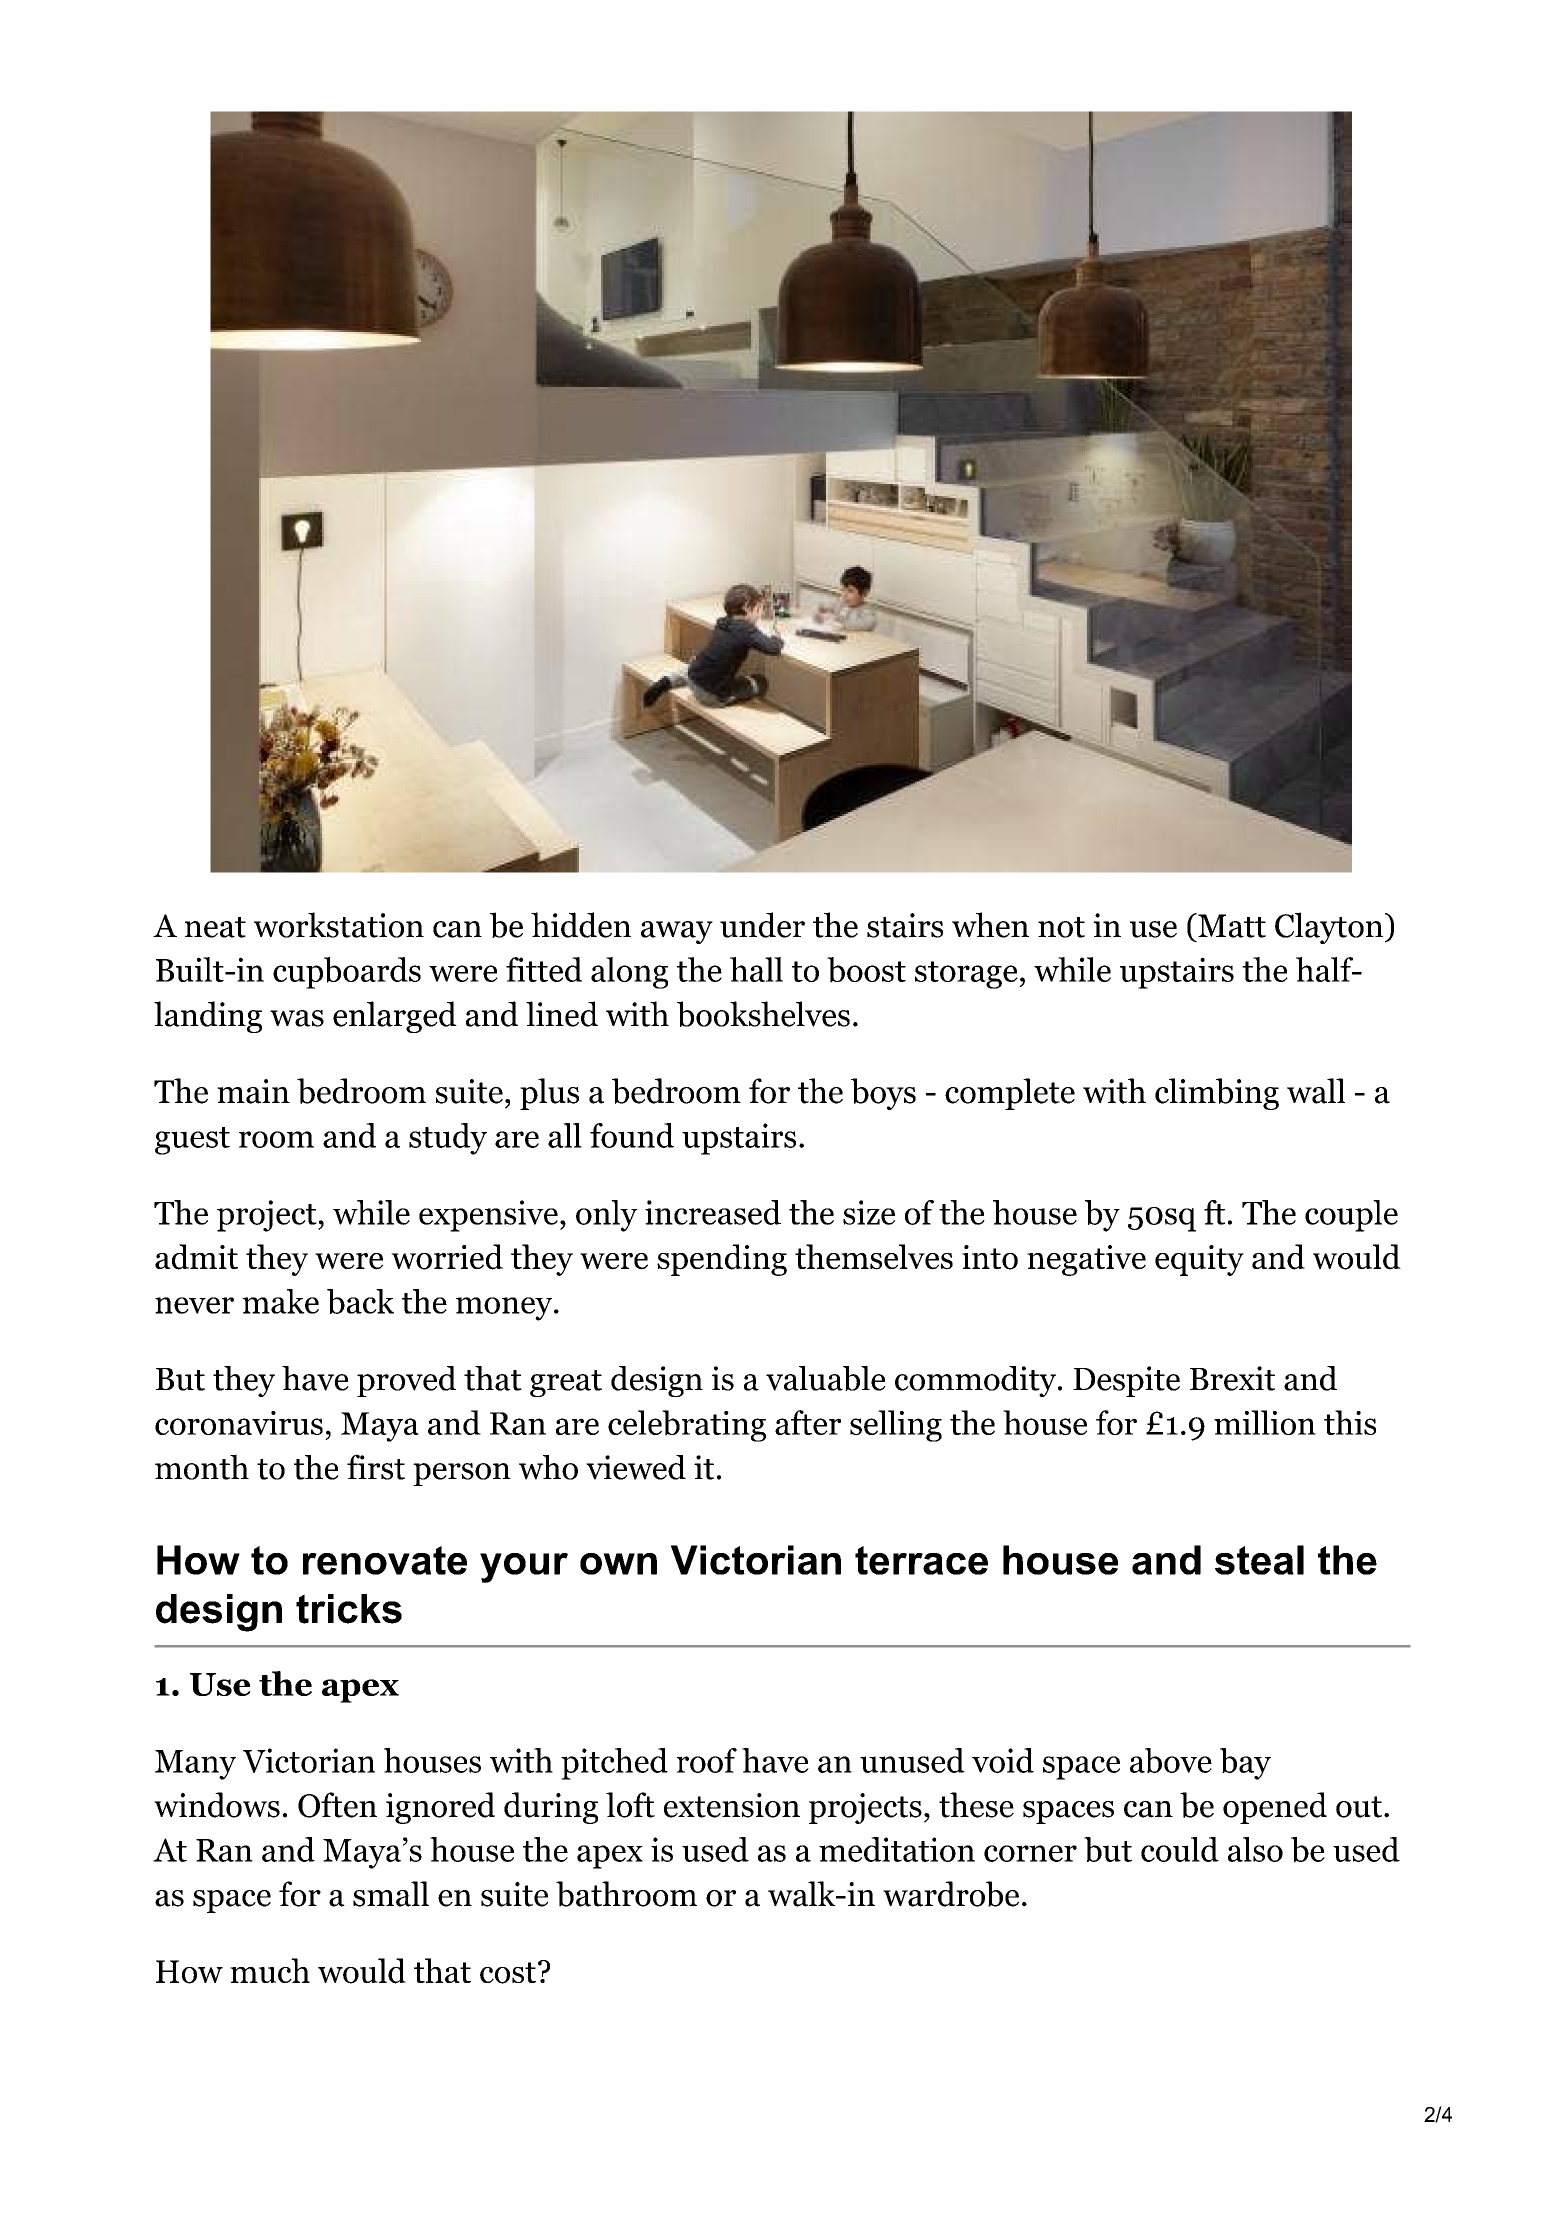 Image resolution: width=1565 pixels, height=2215 pixels. I want to click on Matt, so click(1231, 925).
